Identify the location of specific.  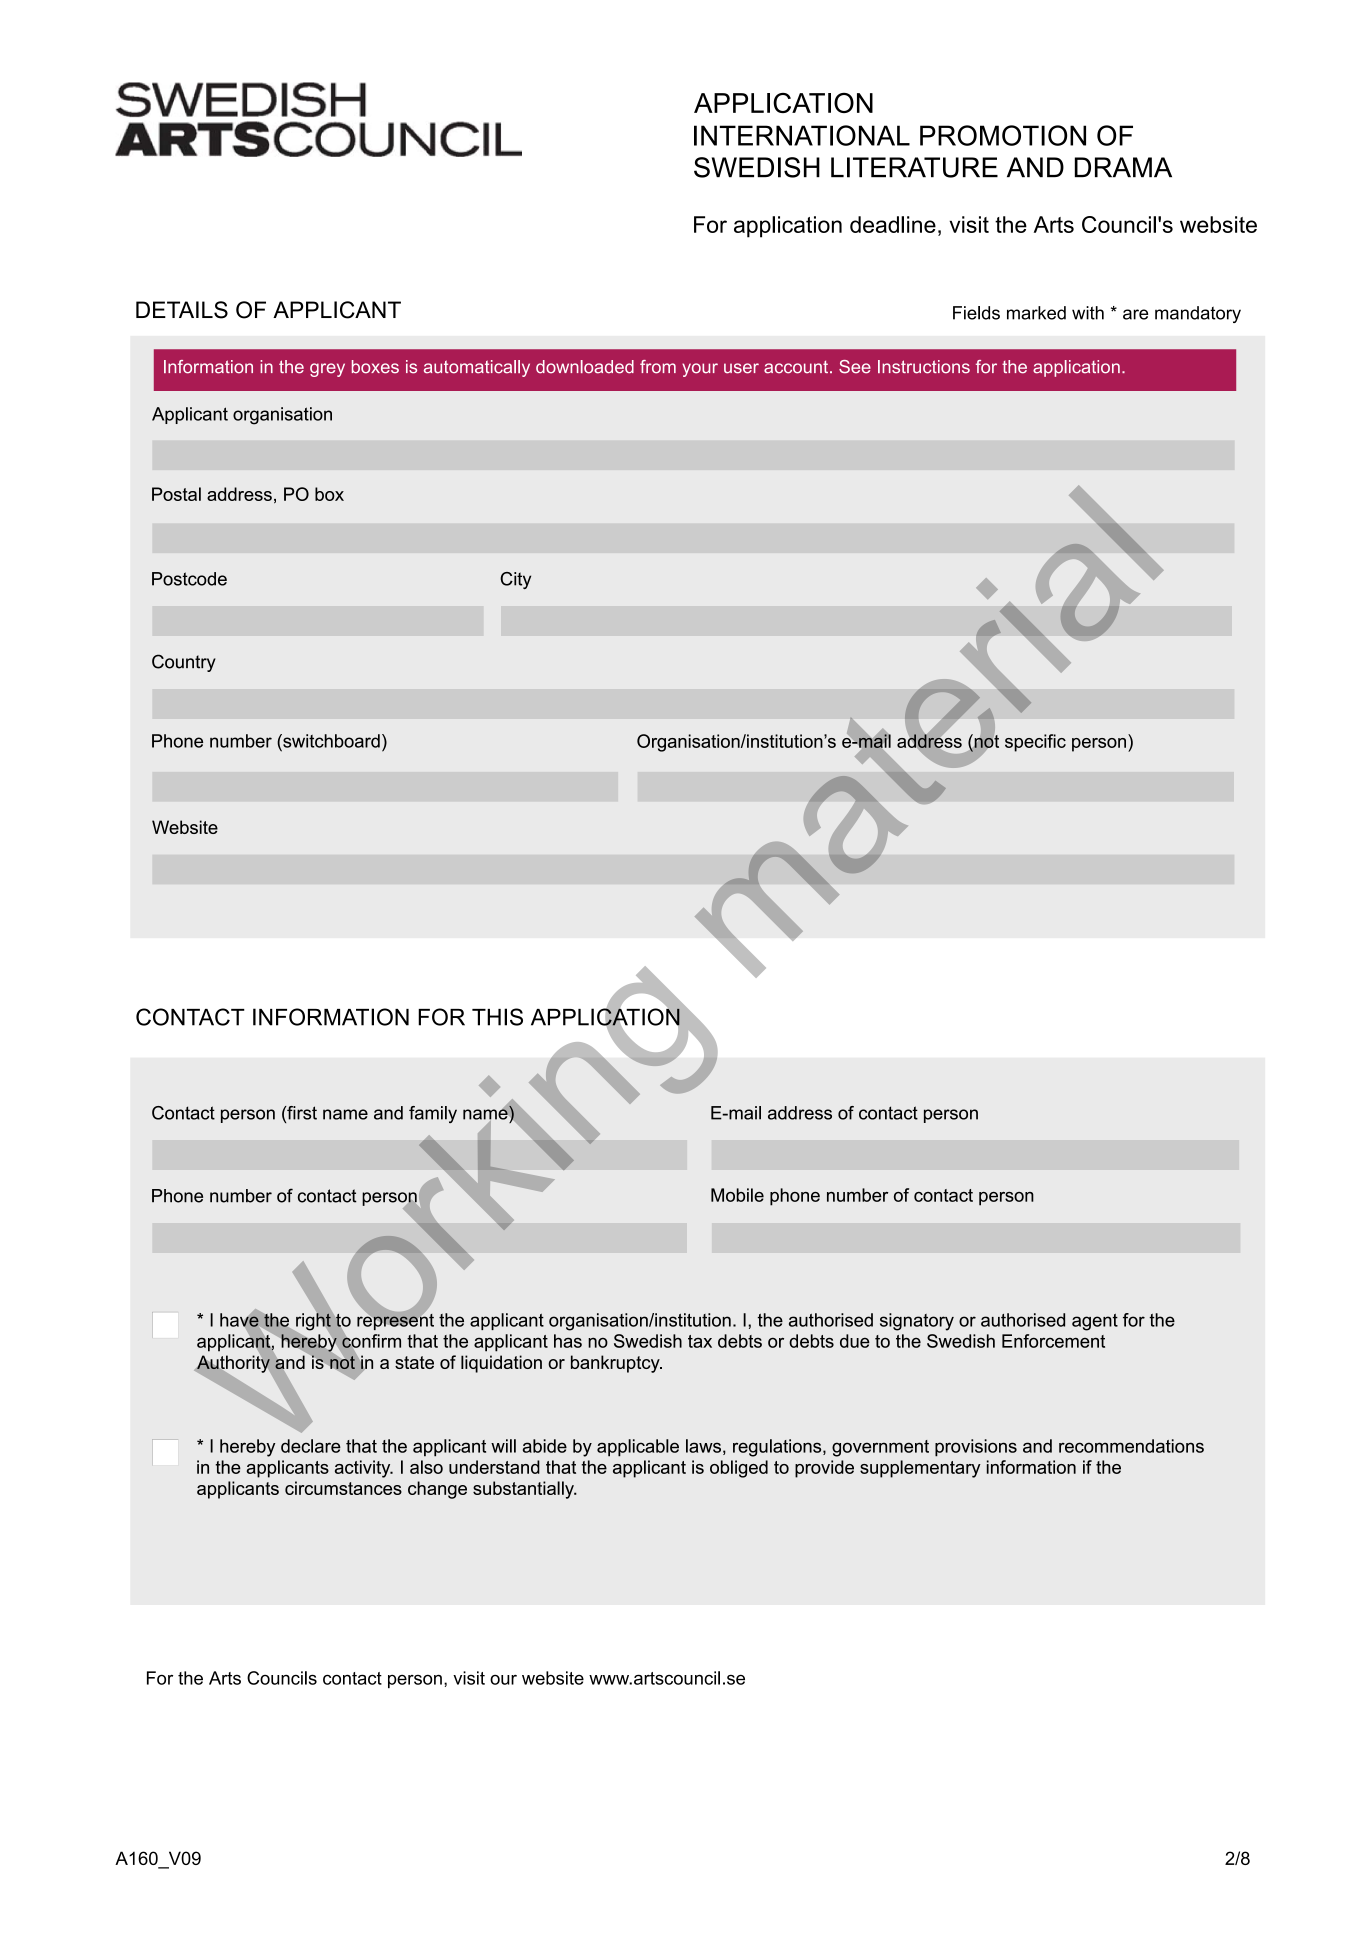
(1035, 743).
